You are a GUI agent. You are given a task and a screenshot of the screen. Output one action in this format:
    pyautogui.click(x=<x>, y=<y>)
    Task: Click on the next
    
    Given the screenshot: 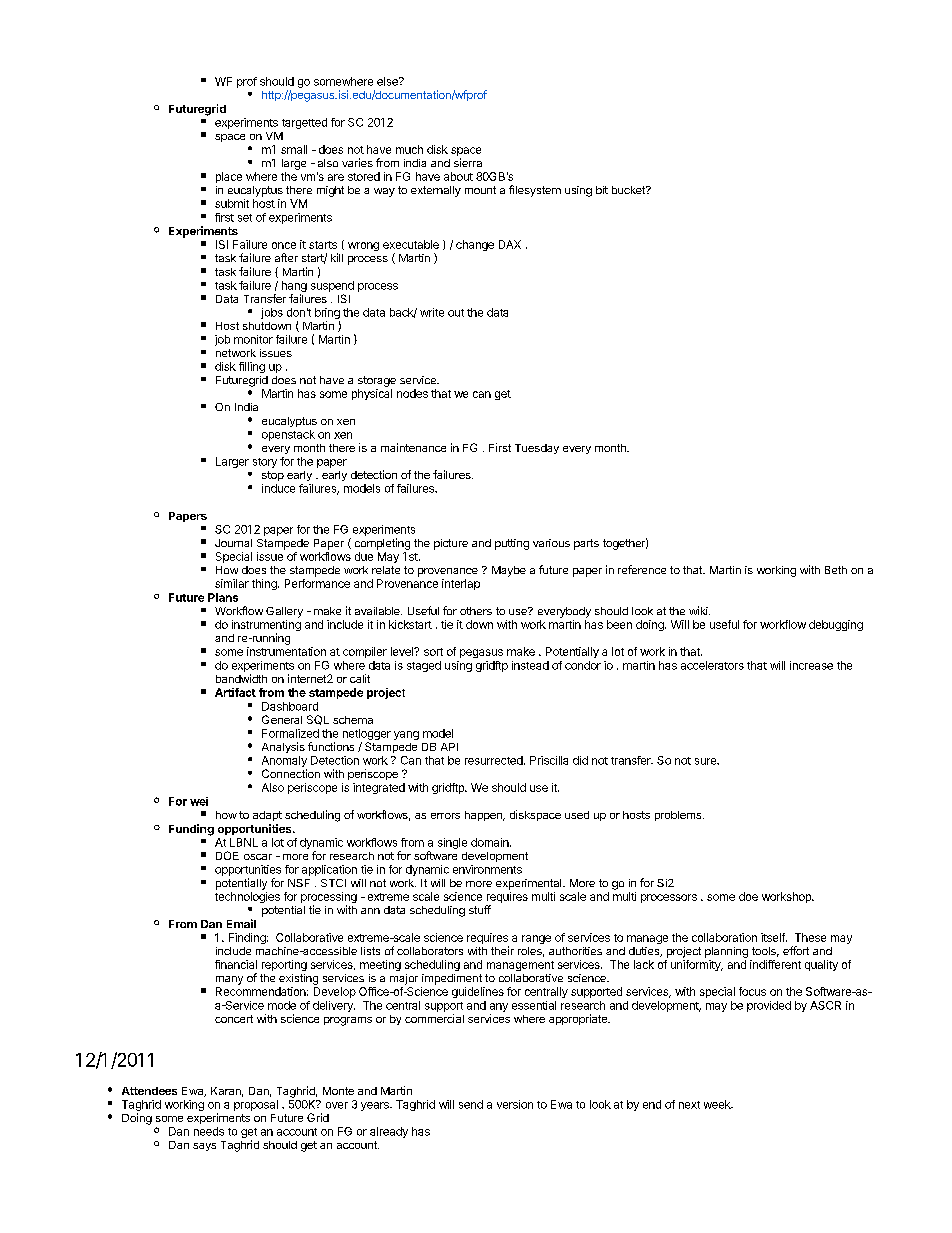 What is the action you would take?
    pyautogui.click(x=689, y=1105)
